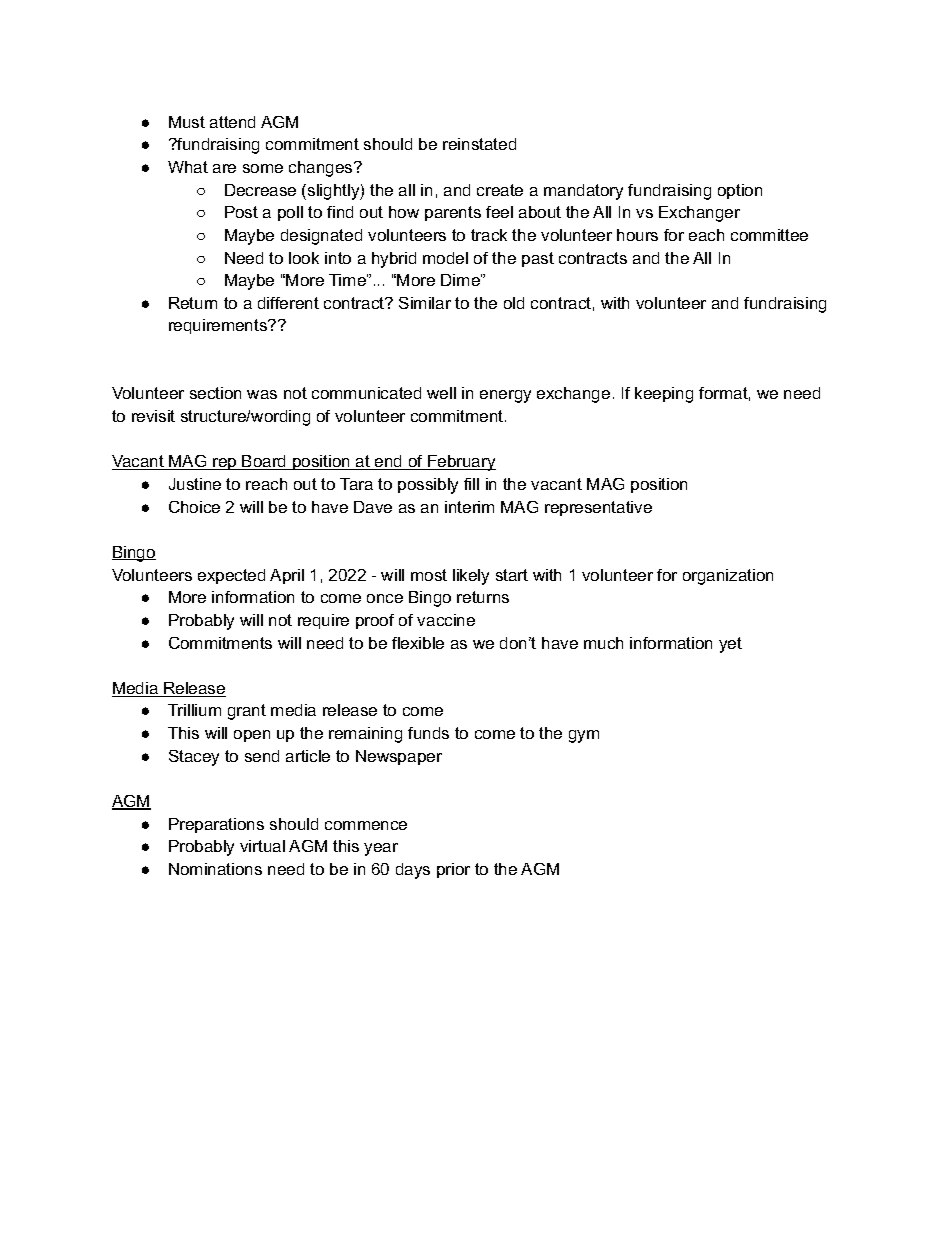  Describe the element at coordinates (262, 846) in the document. I see `virtual` at that location.
